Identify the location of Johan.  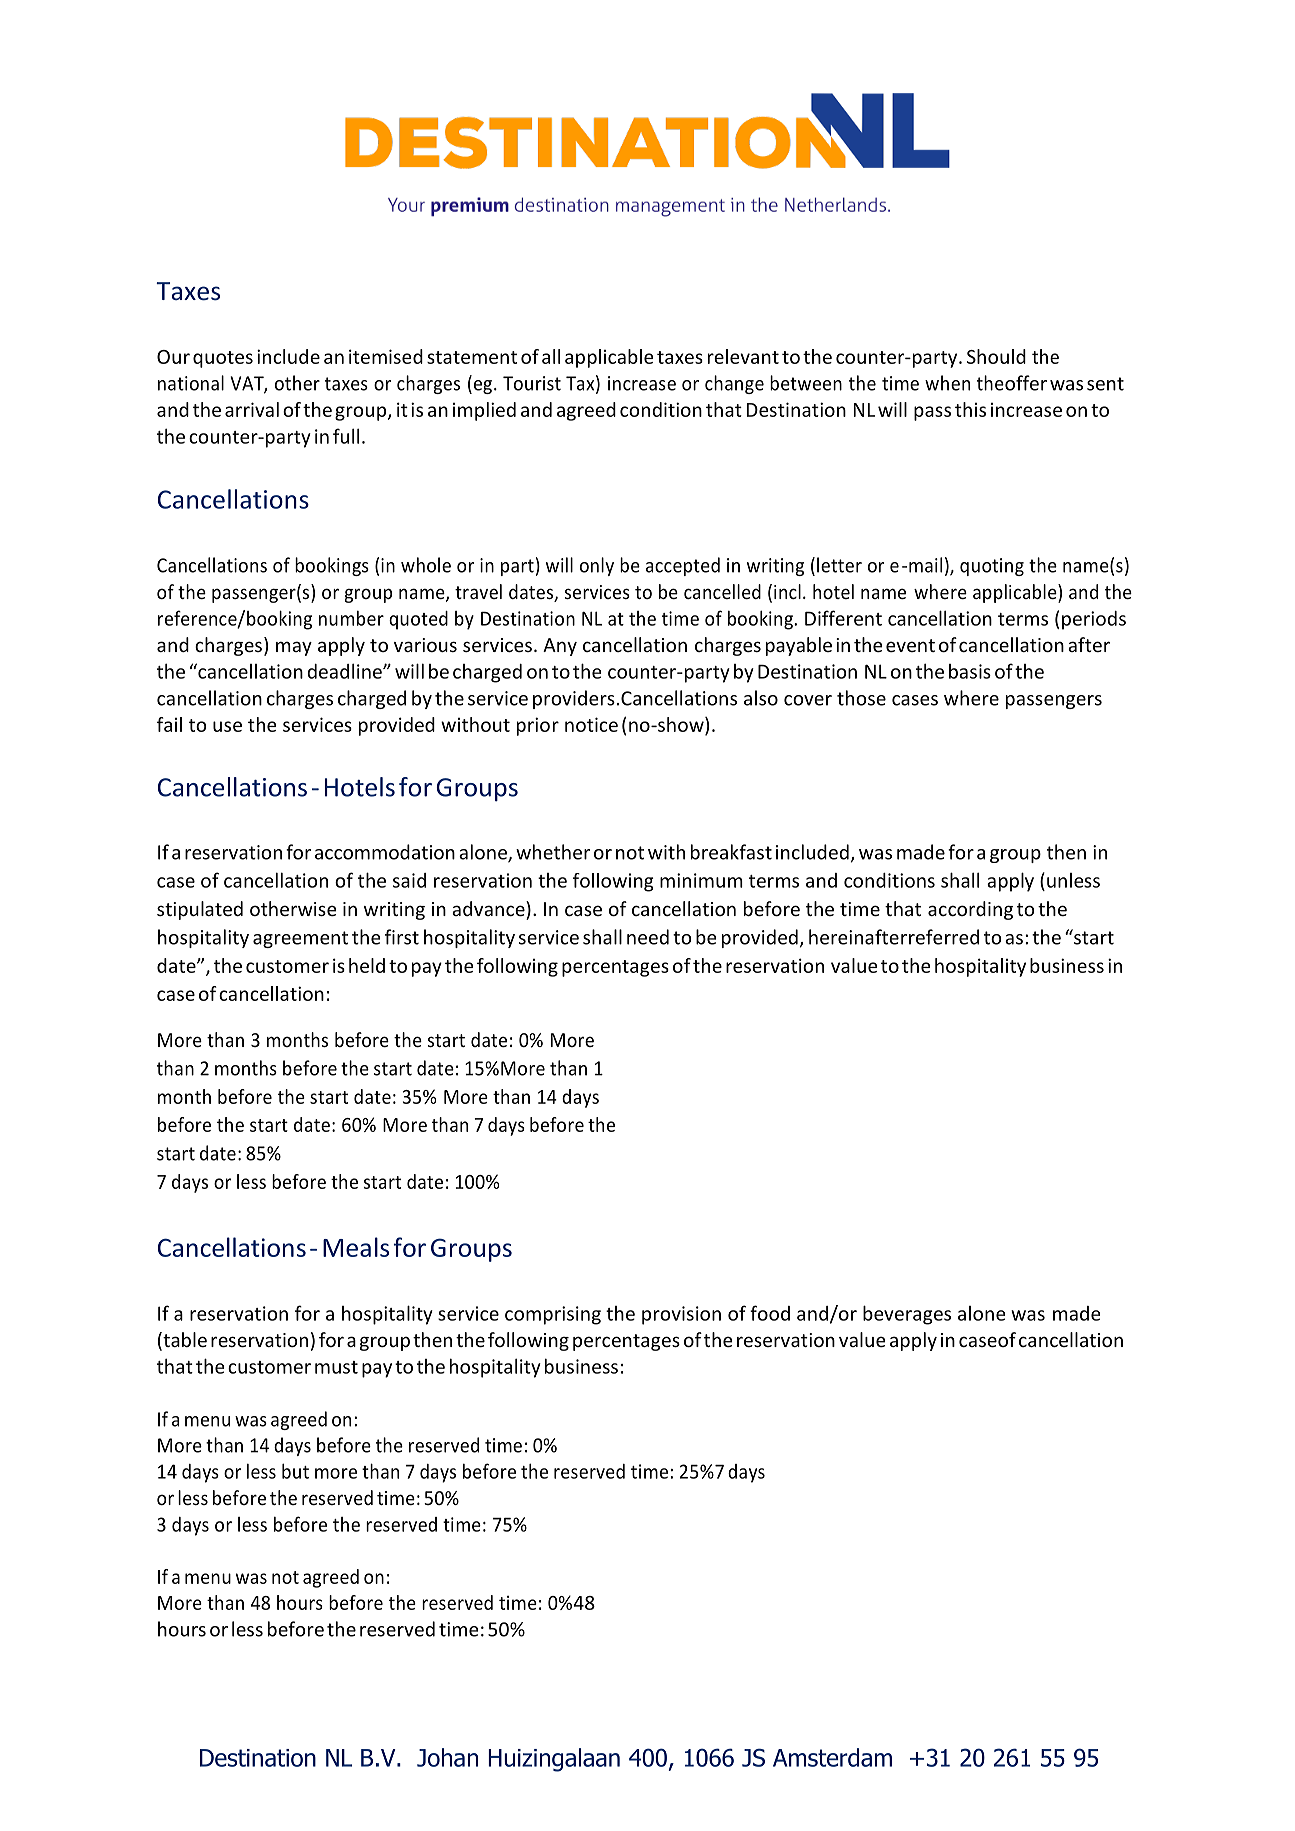
(447, 1757).
